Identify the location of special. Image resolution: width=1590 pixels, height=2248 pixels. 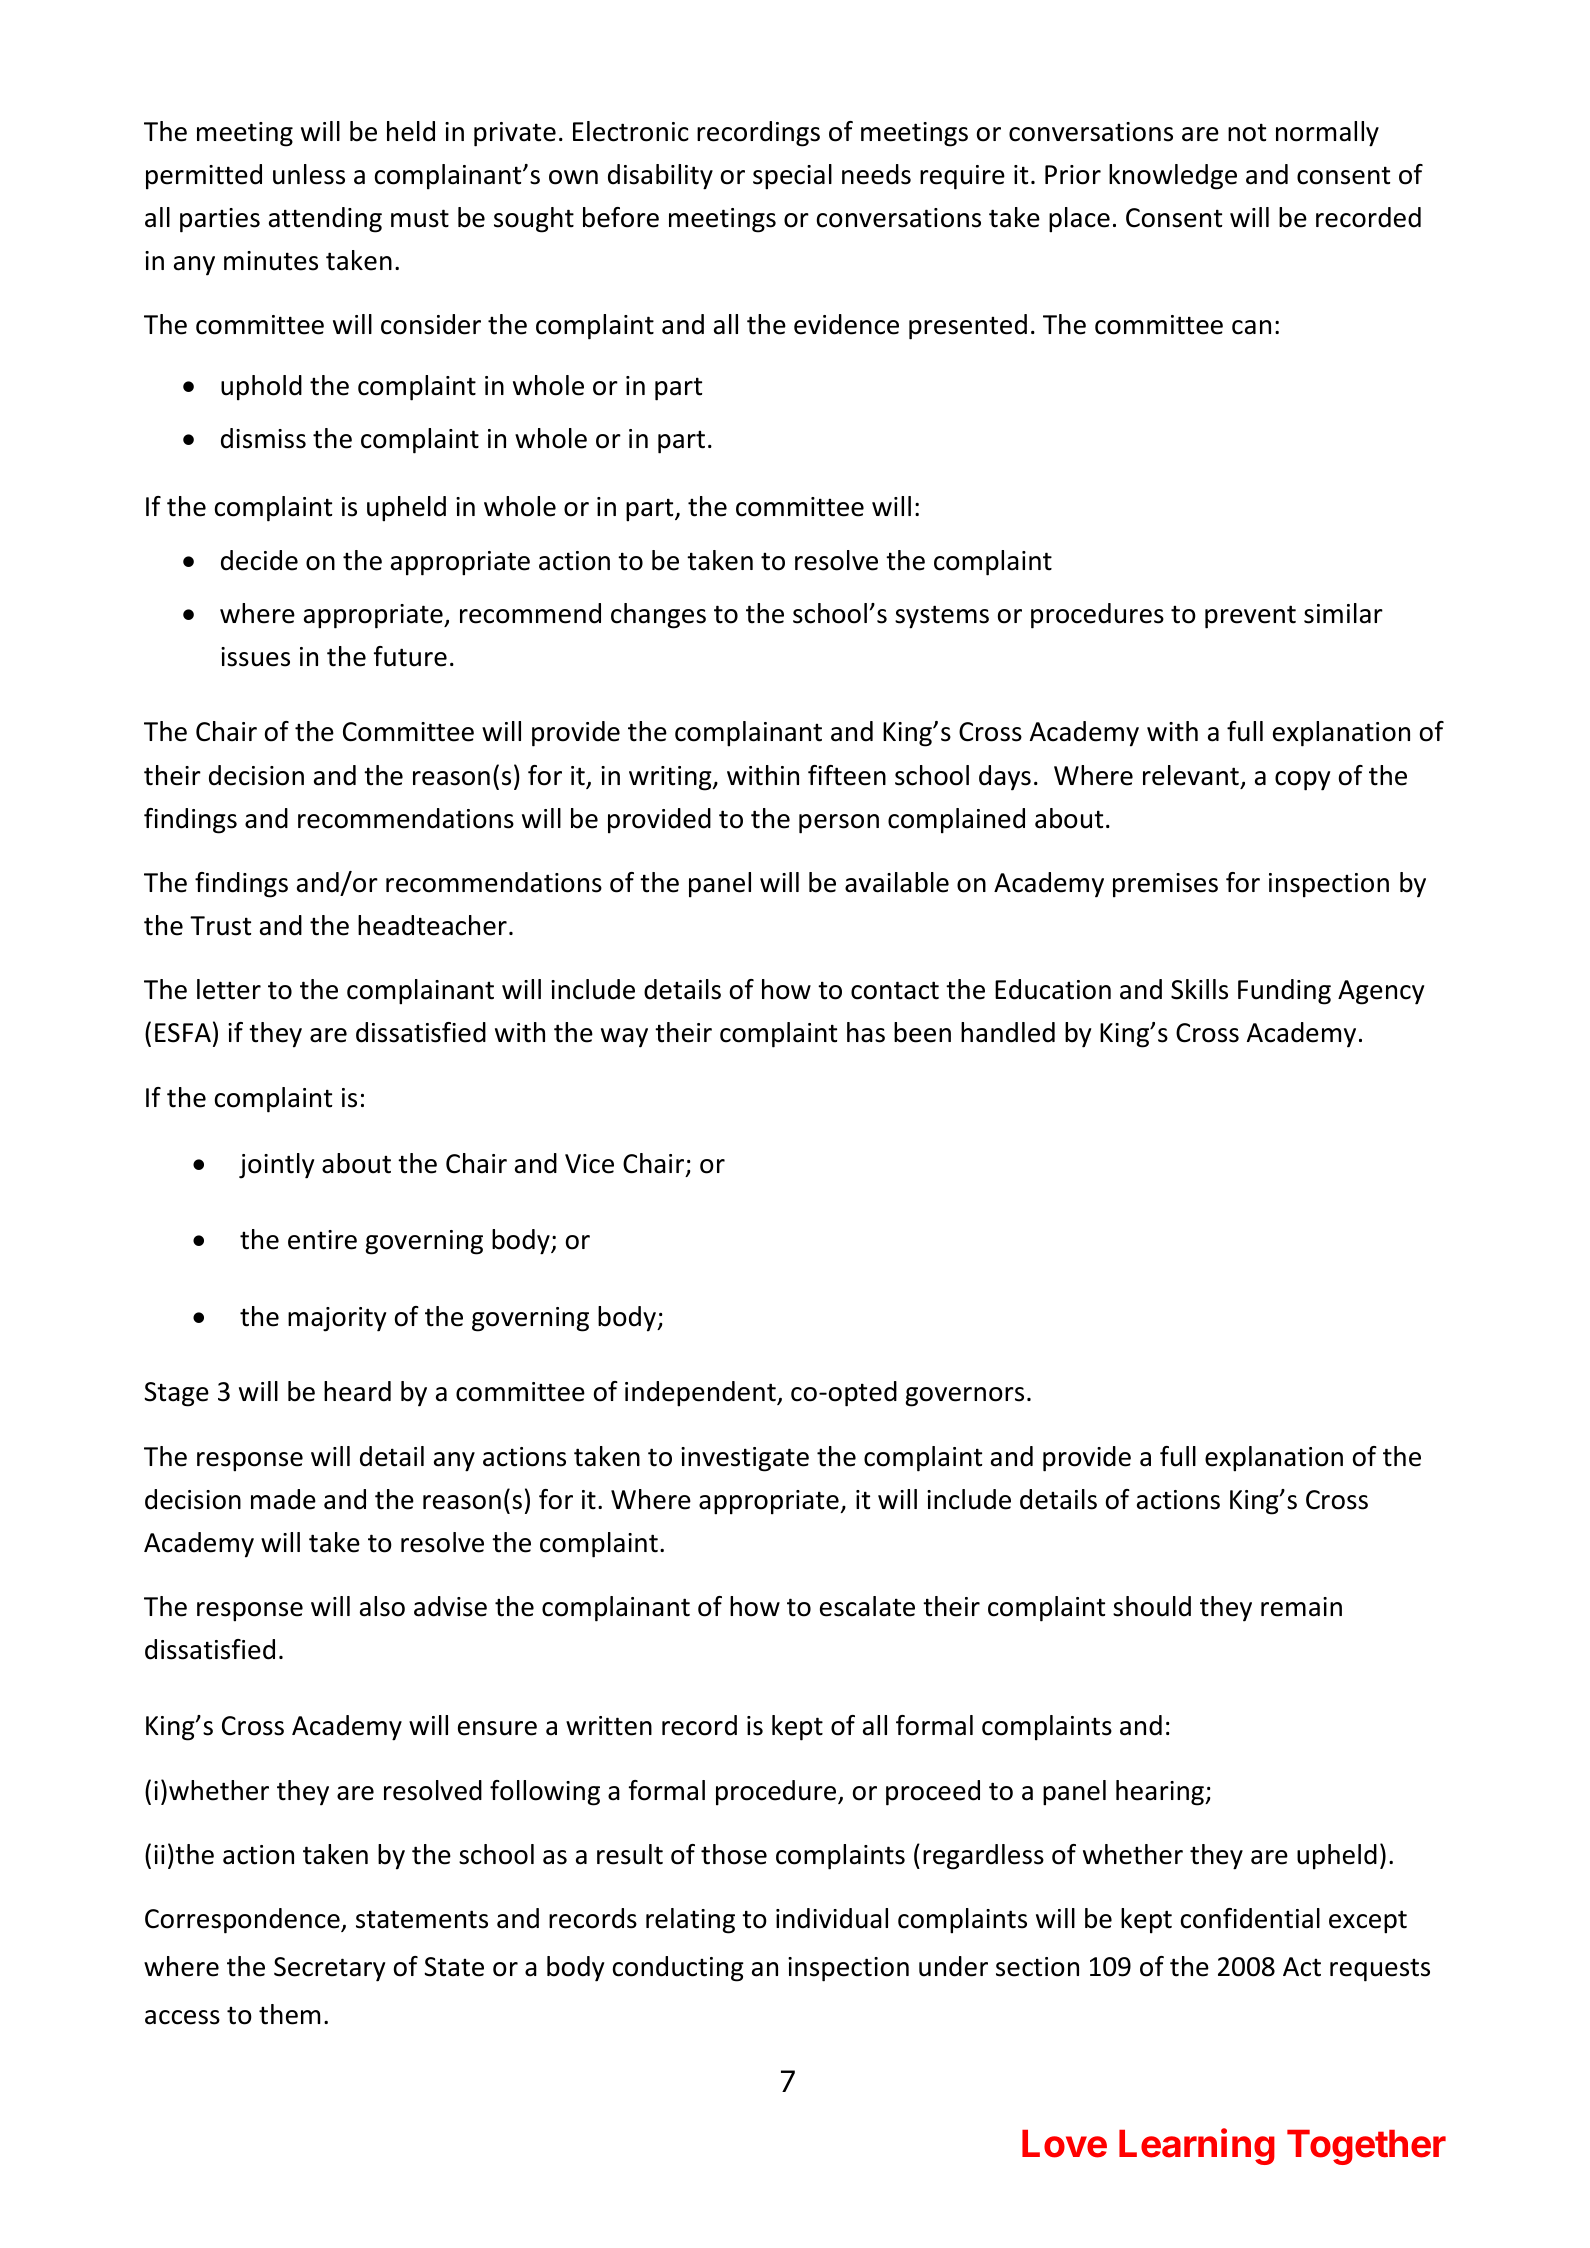
(792, 177).
